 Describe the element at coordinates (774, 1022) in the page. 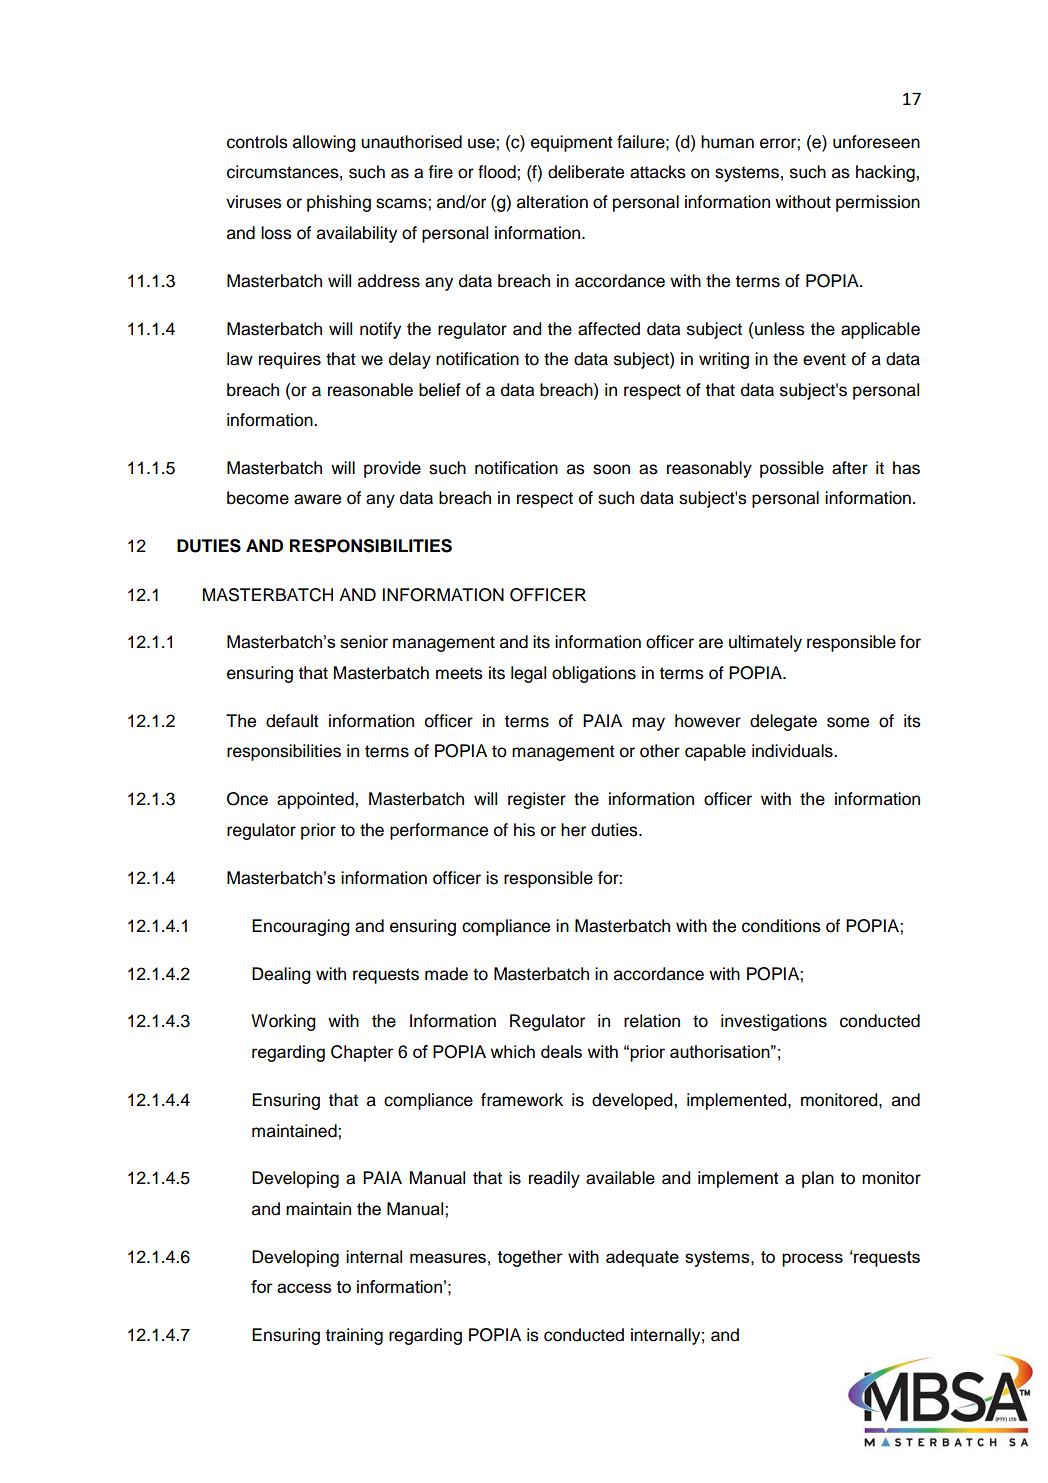

I see `investigations` at that location.
